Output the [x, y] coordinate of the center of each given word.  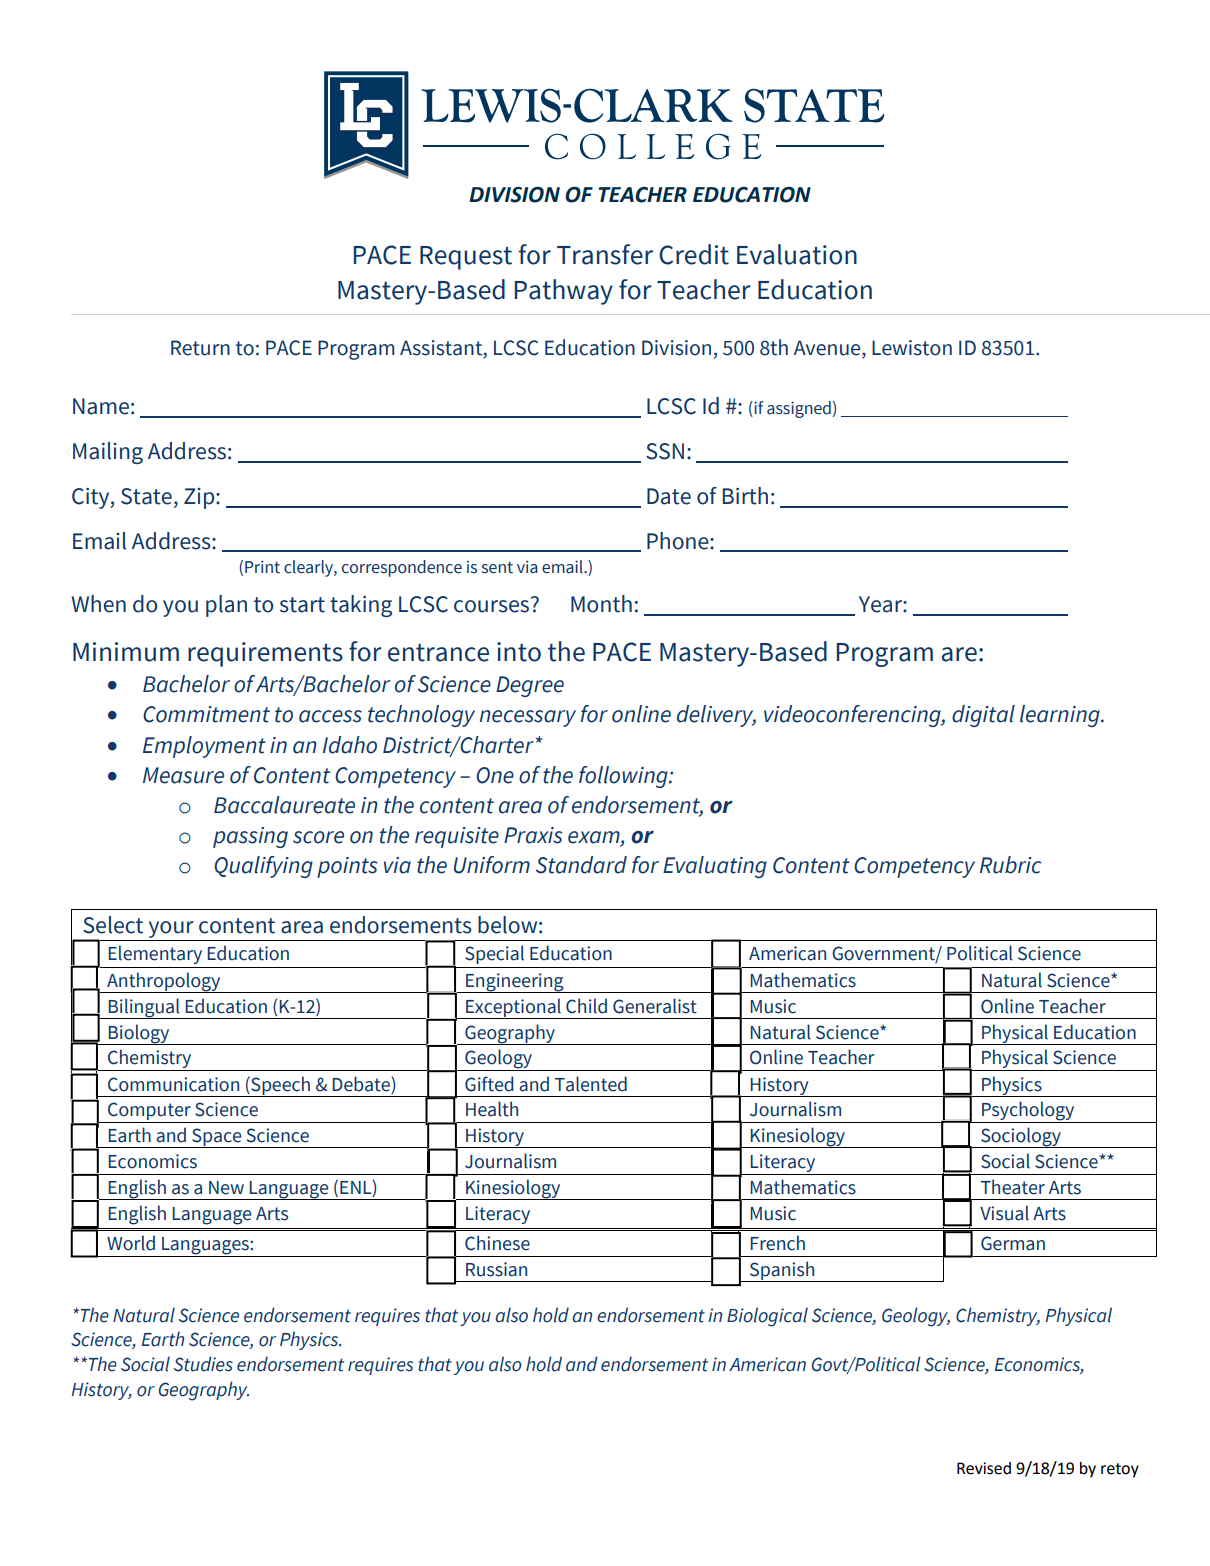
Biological [767, 1317]
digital [983, 716]
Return [200, 348]
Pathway [564, 292]
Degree [530, 686]
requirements [265, 654]
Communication [173, 1084]
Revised [984, 1468]
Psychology [1028, 1112]
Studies [203, 1364]
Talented [591, 1084]
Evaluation [797, 254]
